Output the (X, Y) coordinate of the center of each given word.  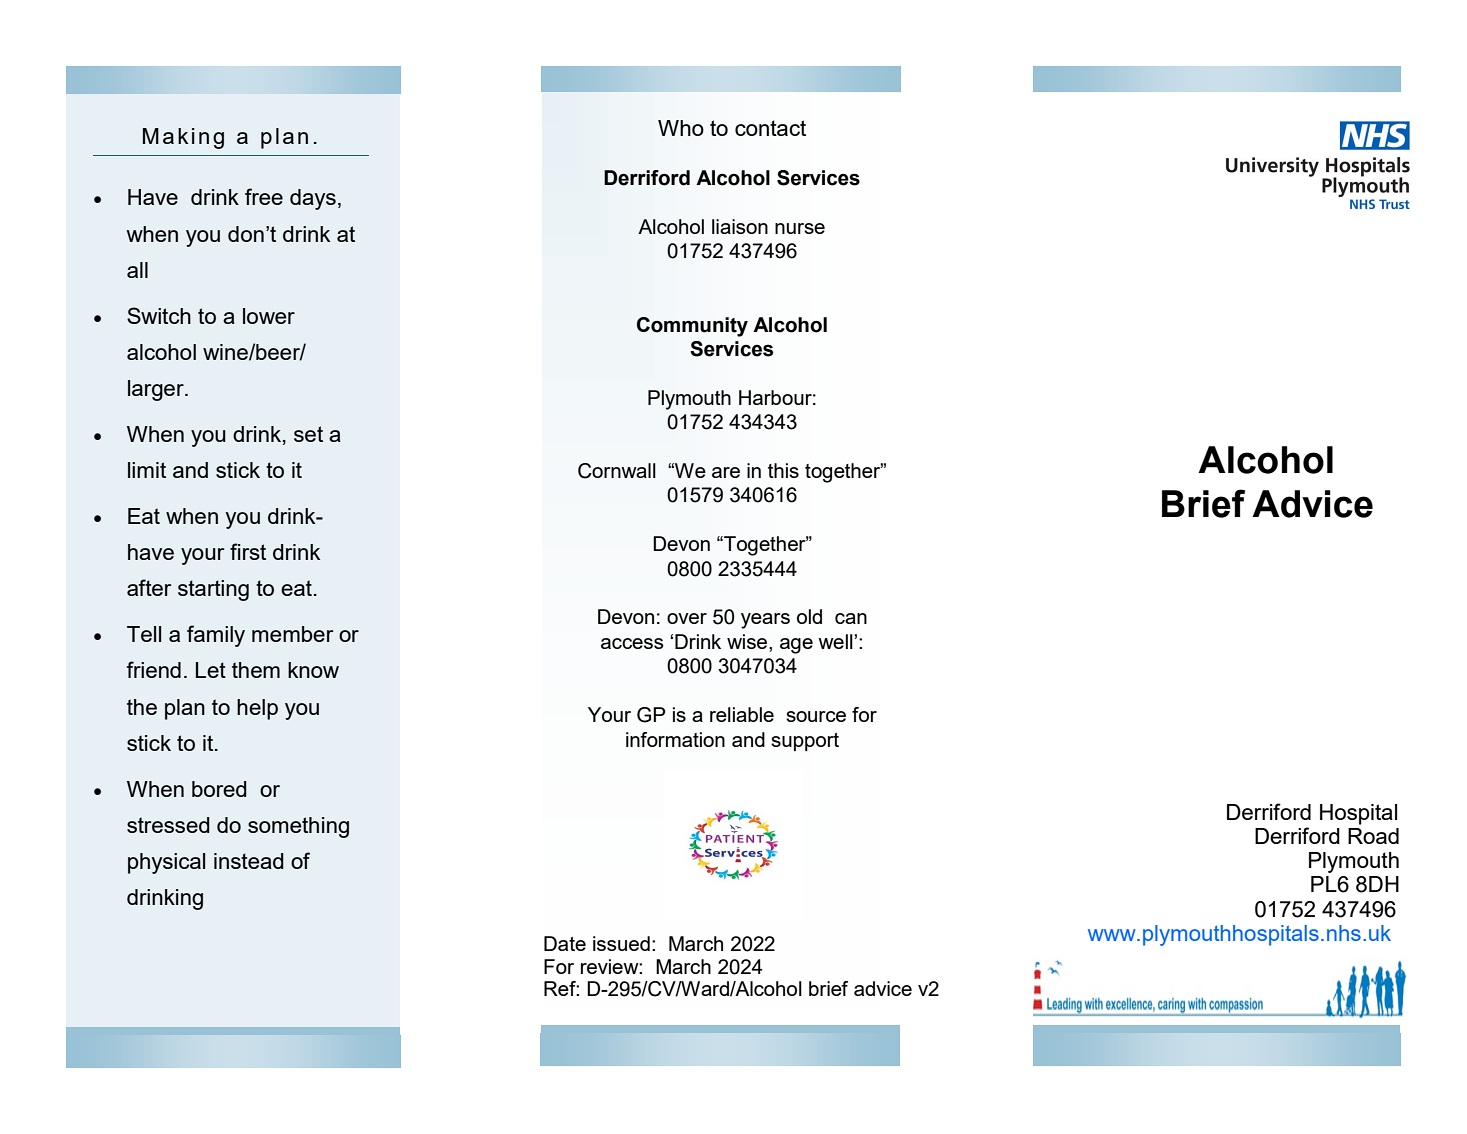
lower (269, 316)
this (783, 470)
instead (249, 861)
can (851, 618)
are (726, 472)
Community (692, 327)
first (248, 551)
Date (565, 943)
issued (621, 943)
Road (1373, 836)
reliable (742, 714)
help (257, 709)
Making (183, 138)
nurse (800, 228)
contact (770, 128)
